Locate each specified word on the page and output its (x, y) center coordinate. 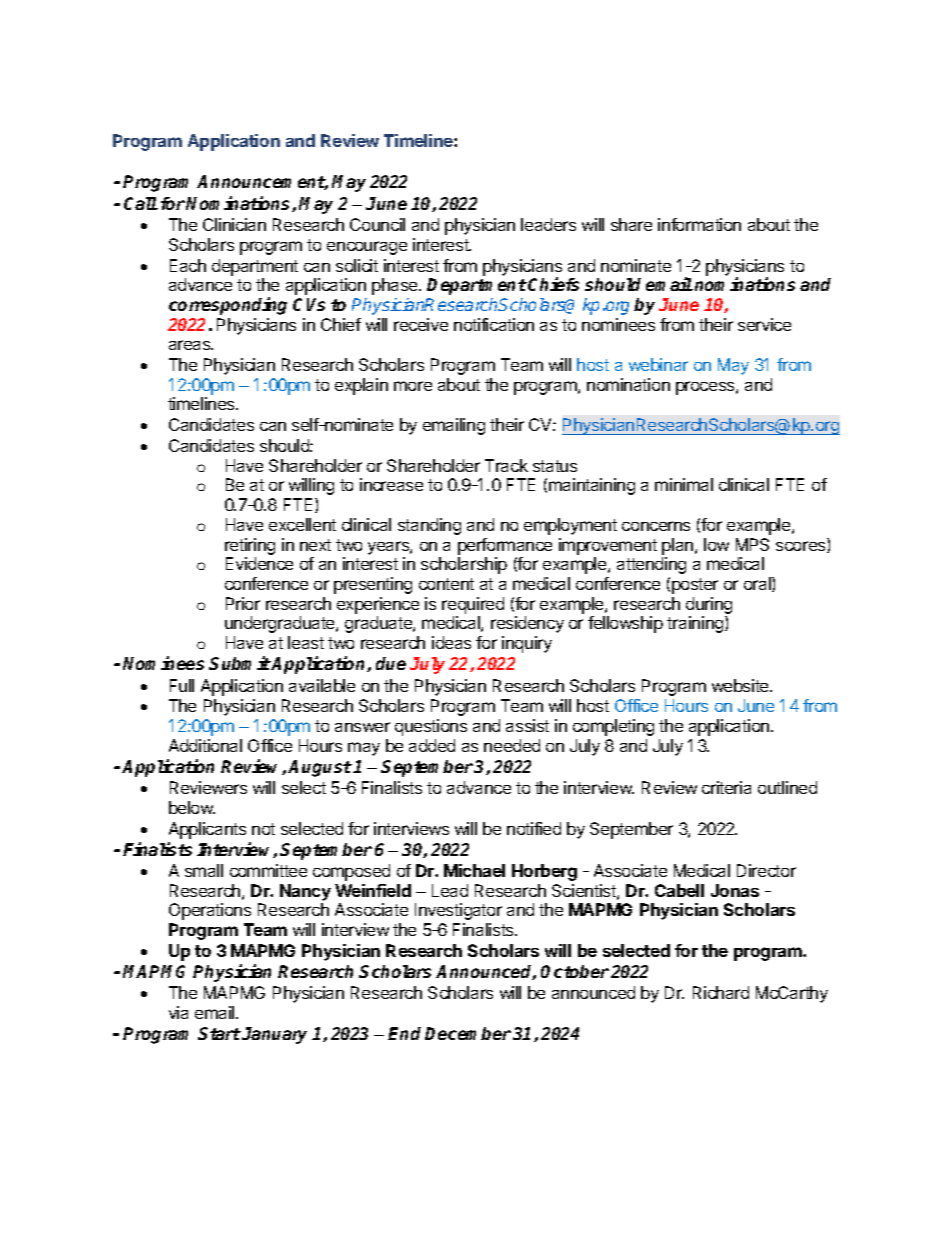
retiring (250, 546)
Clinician (234, 224)
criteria (726, 787)
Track (506, 465)
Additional (205, 745)
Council (377, 224)
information (699, 224)
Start (219, 1033)
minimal (684, 484)
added (432, 745)
